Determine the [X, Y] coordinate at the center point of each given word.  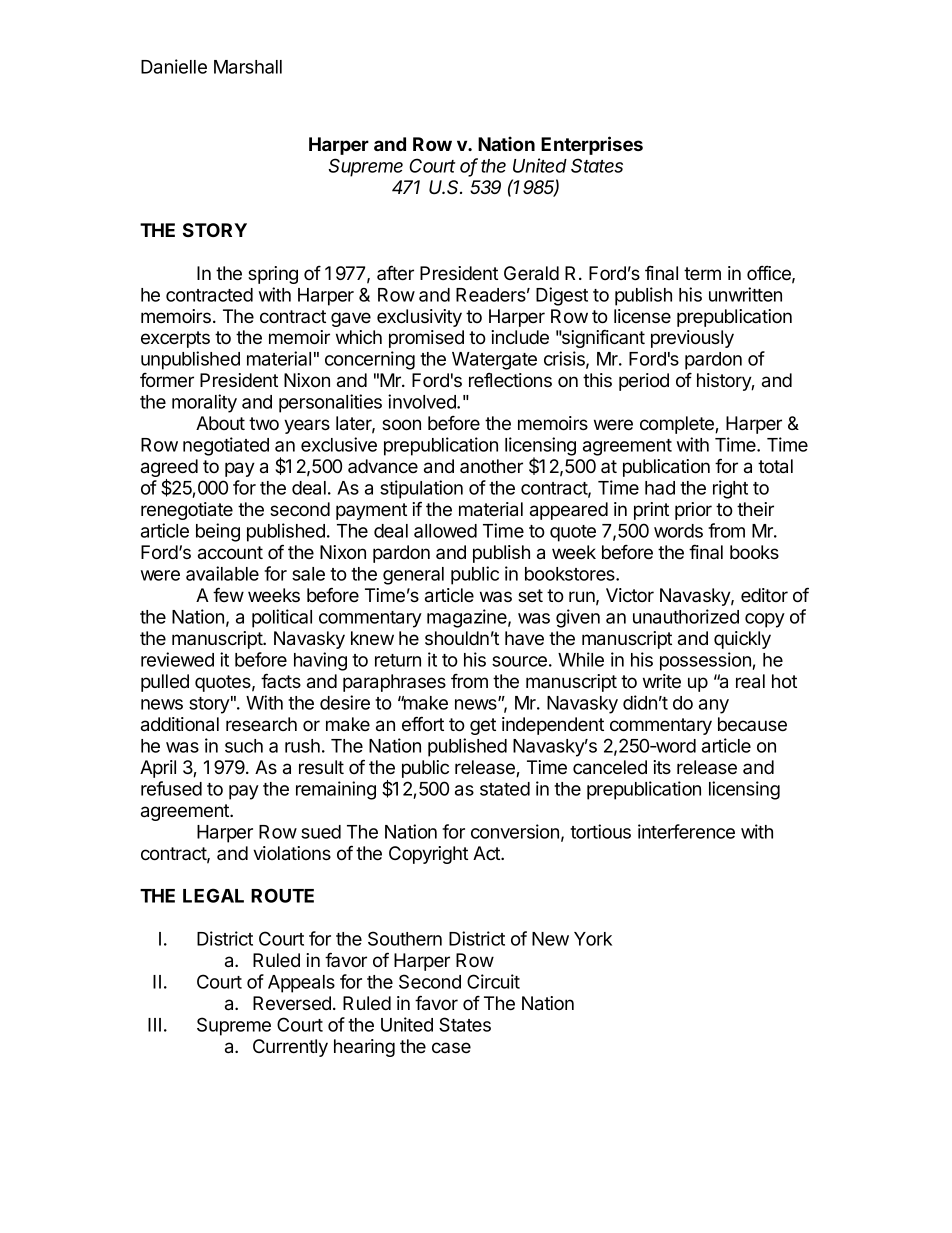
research [261, 724]
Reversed [292, 1003]
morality [204, 403]
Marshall [248, 67]
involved [423, 401]
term [702, 273]
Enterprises [592, 145]
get [483, 726]
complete [678, 425]
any [714, 706]
